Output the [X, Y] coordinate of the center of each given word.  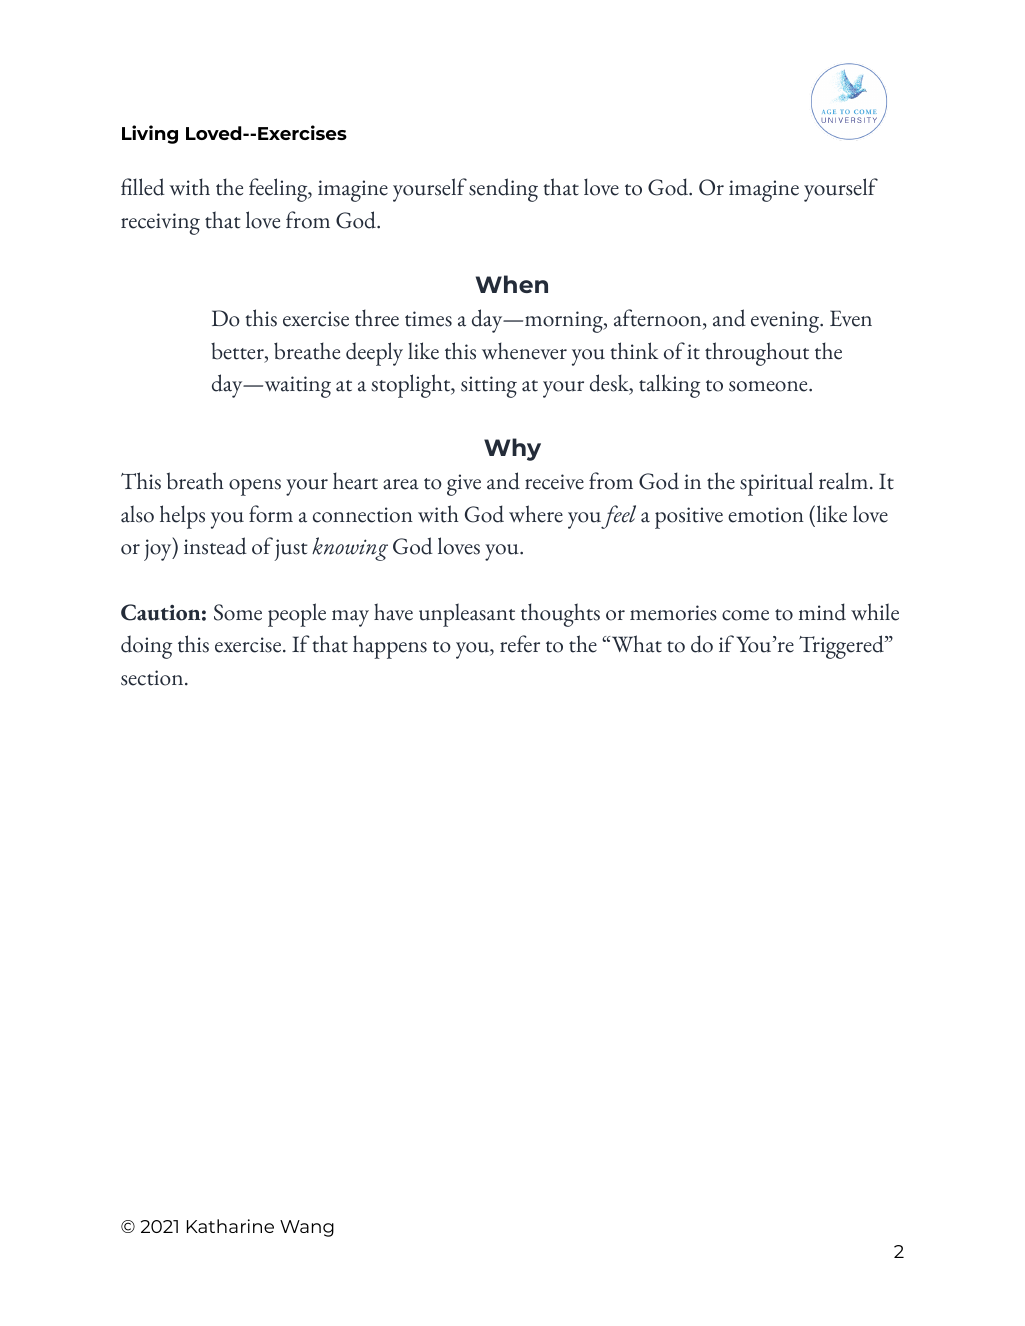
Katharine [230, 1226]
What [635, 644]
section [153, 678]
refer [520, 644]
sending [503, 190]
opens [255, 487]
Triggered [842, 647]
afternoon [659, 319]
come [745, 615]
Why [512, 449]
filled [143, 187]
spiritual [776, 484]
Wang [307, 1228]
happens [390, 647]
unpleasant [467, 615]
